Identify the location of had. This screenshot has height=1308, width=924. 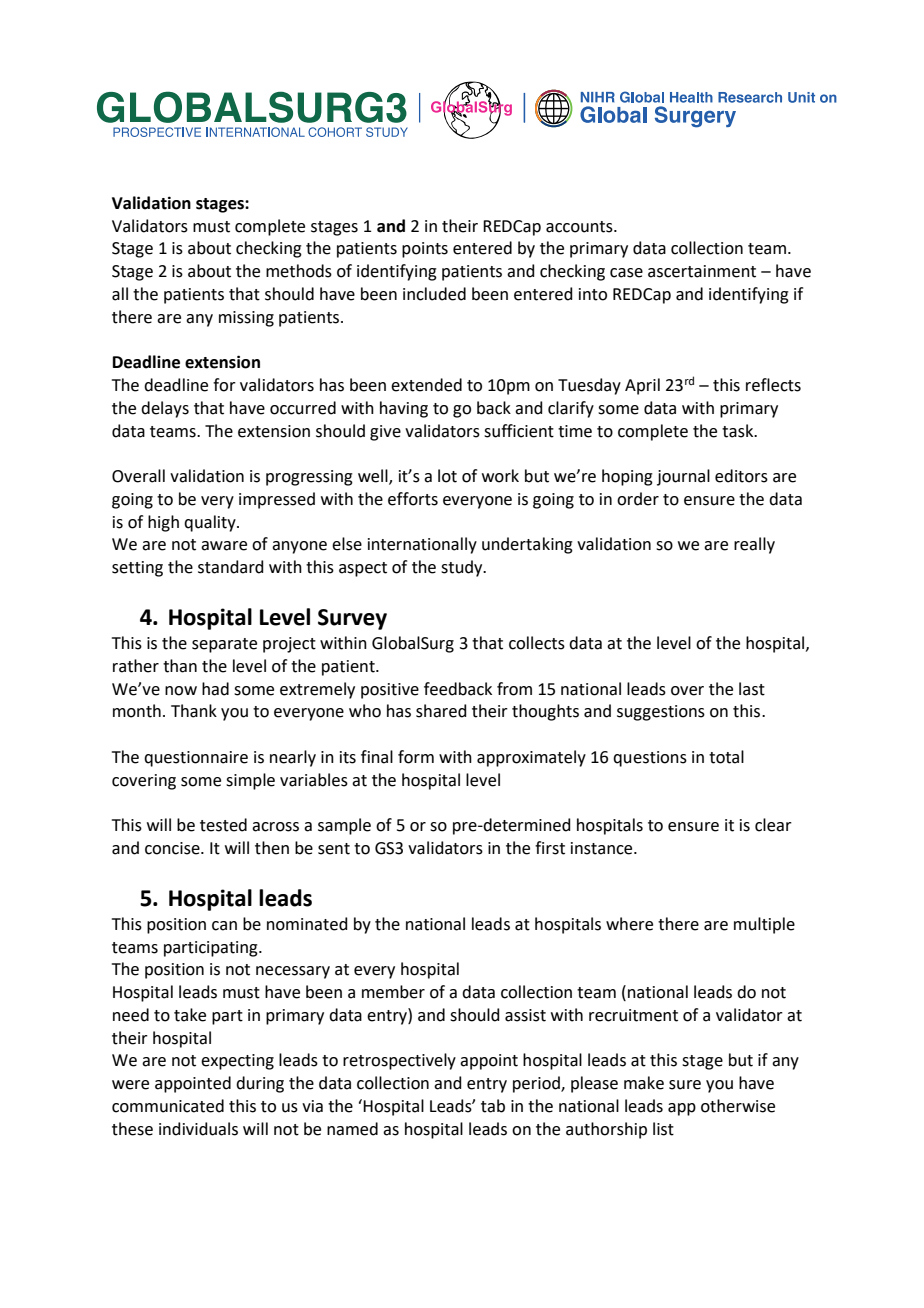
(215, 689).
